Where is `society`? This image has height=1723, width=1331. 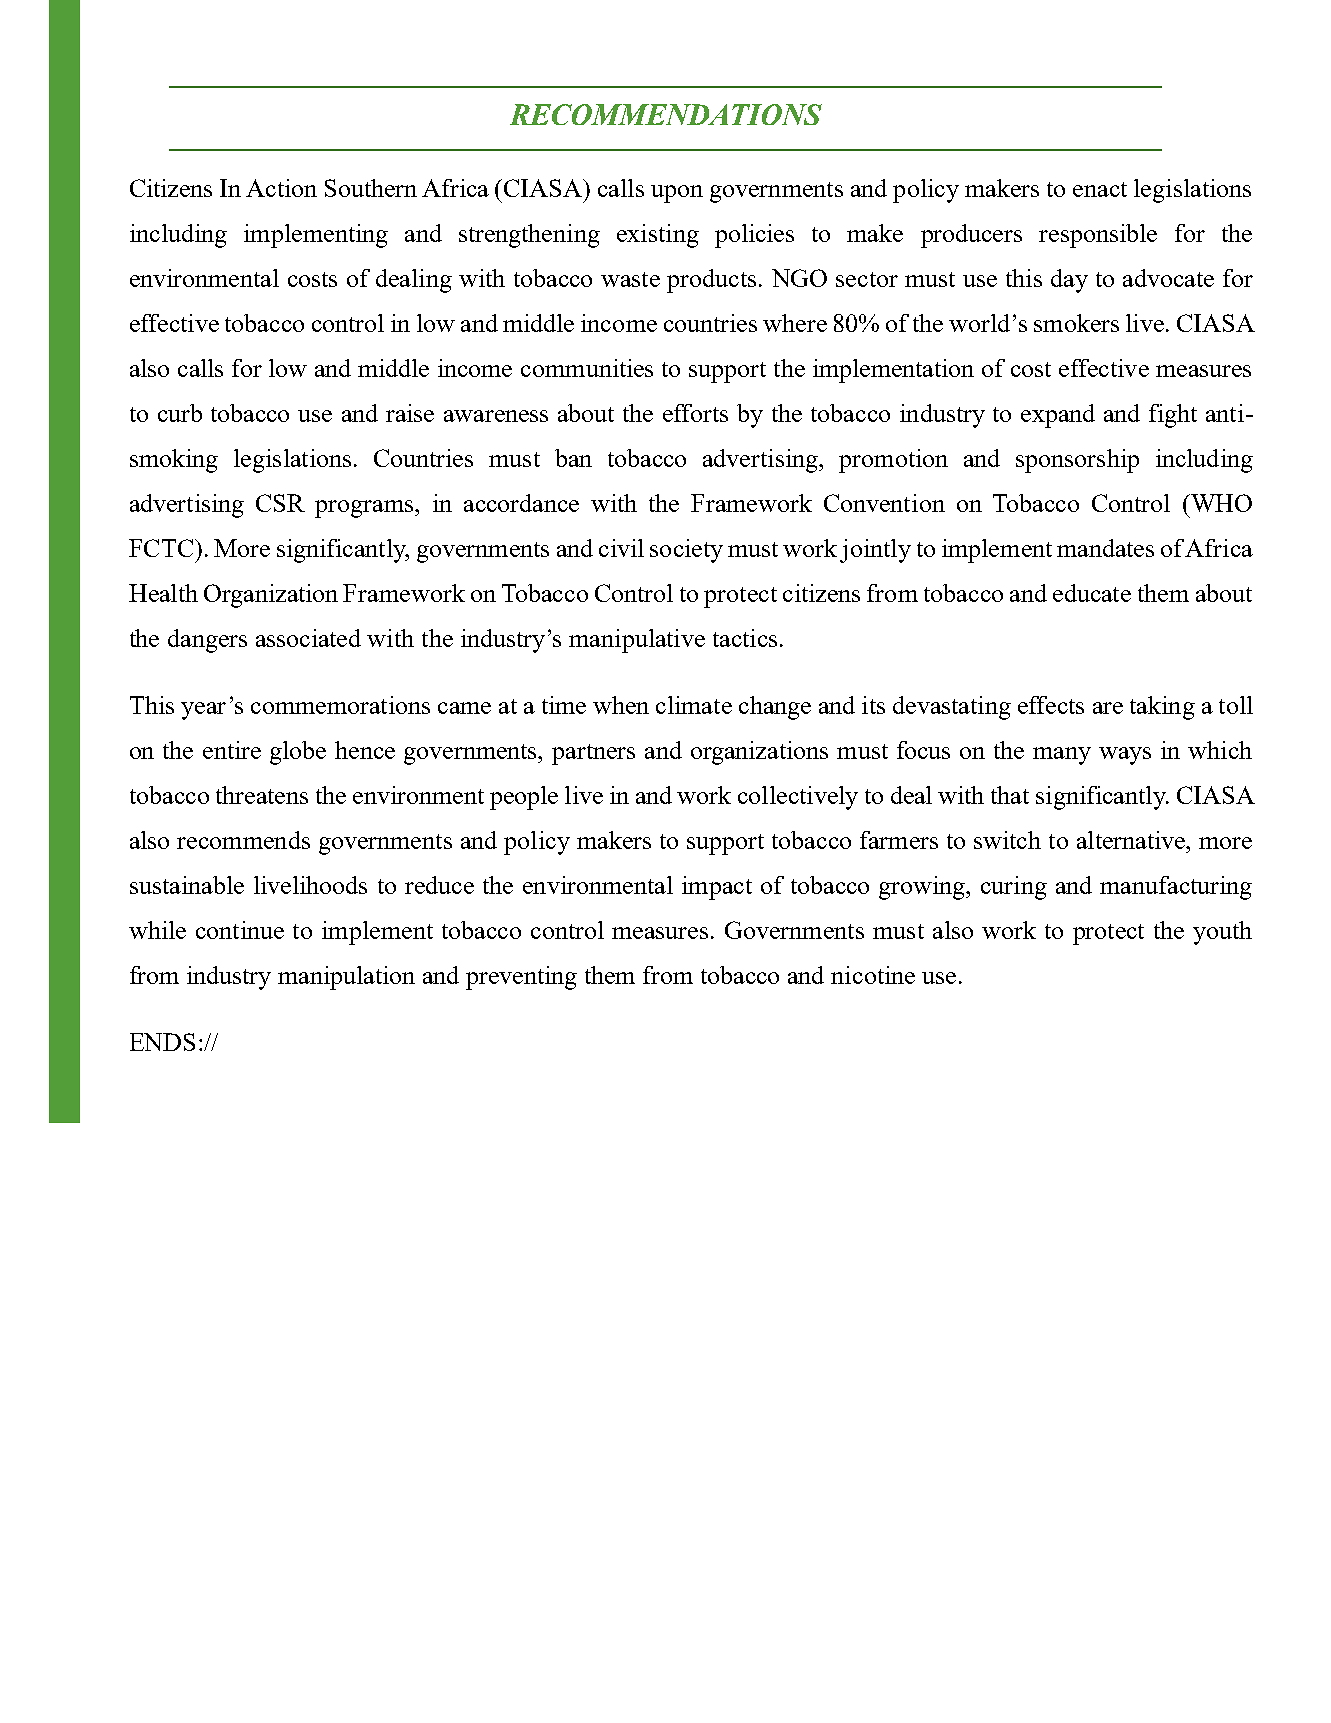 society is located at coordinates (686, 551).
